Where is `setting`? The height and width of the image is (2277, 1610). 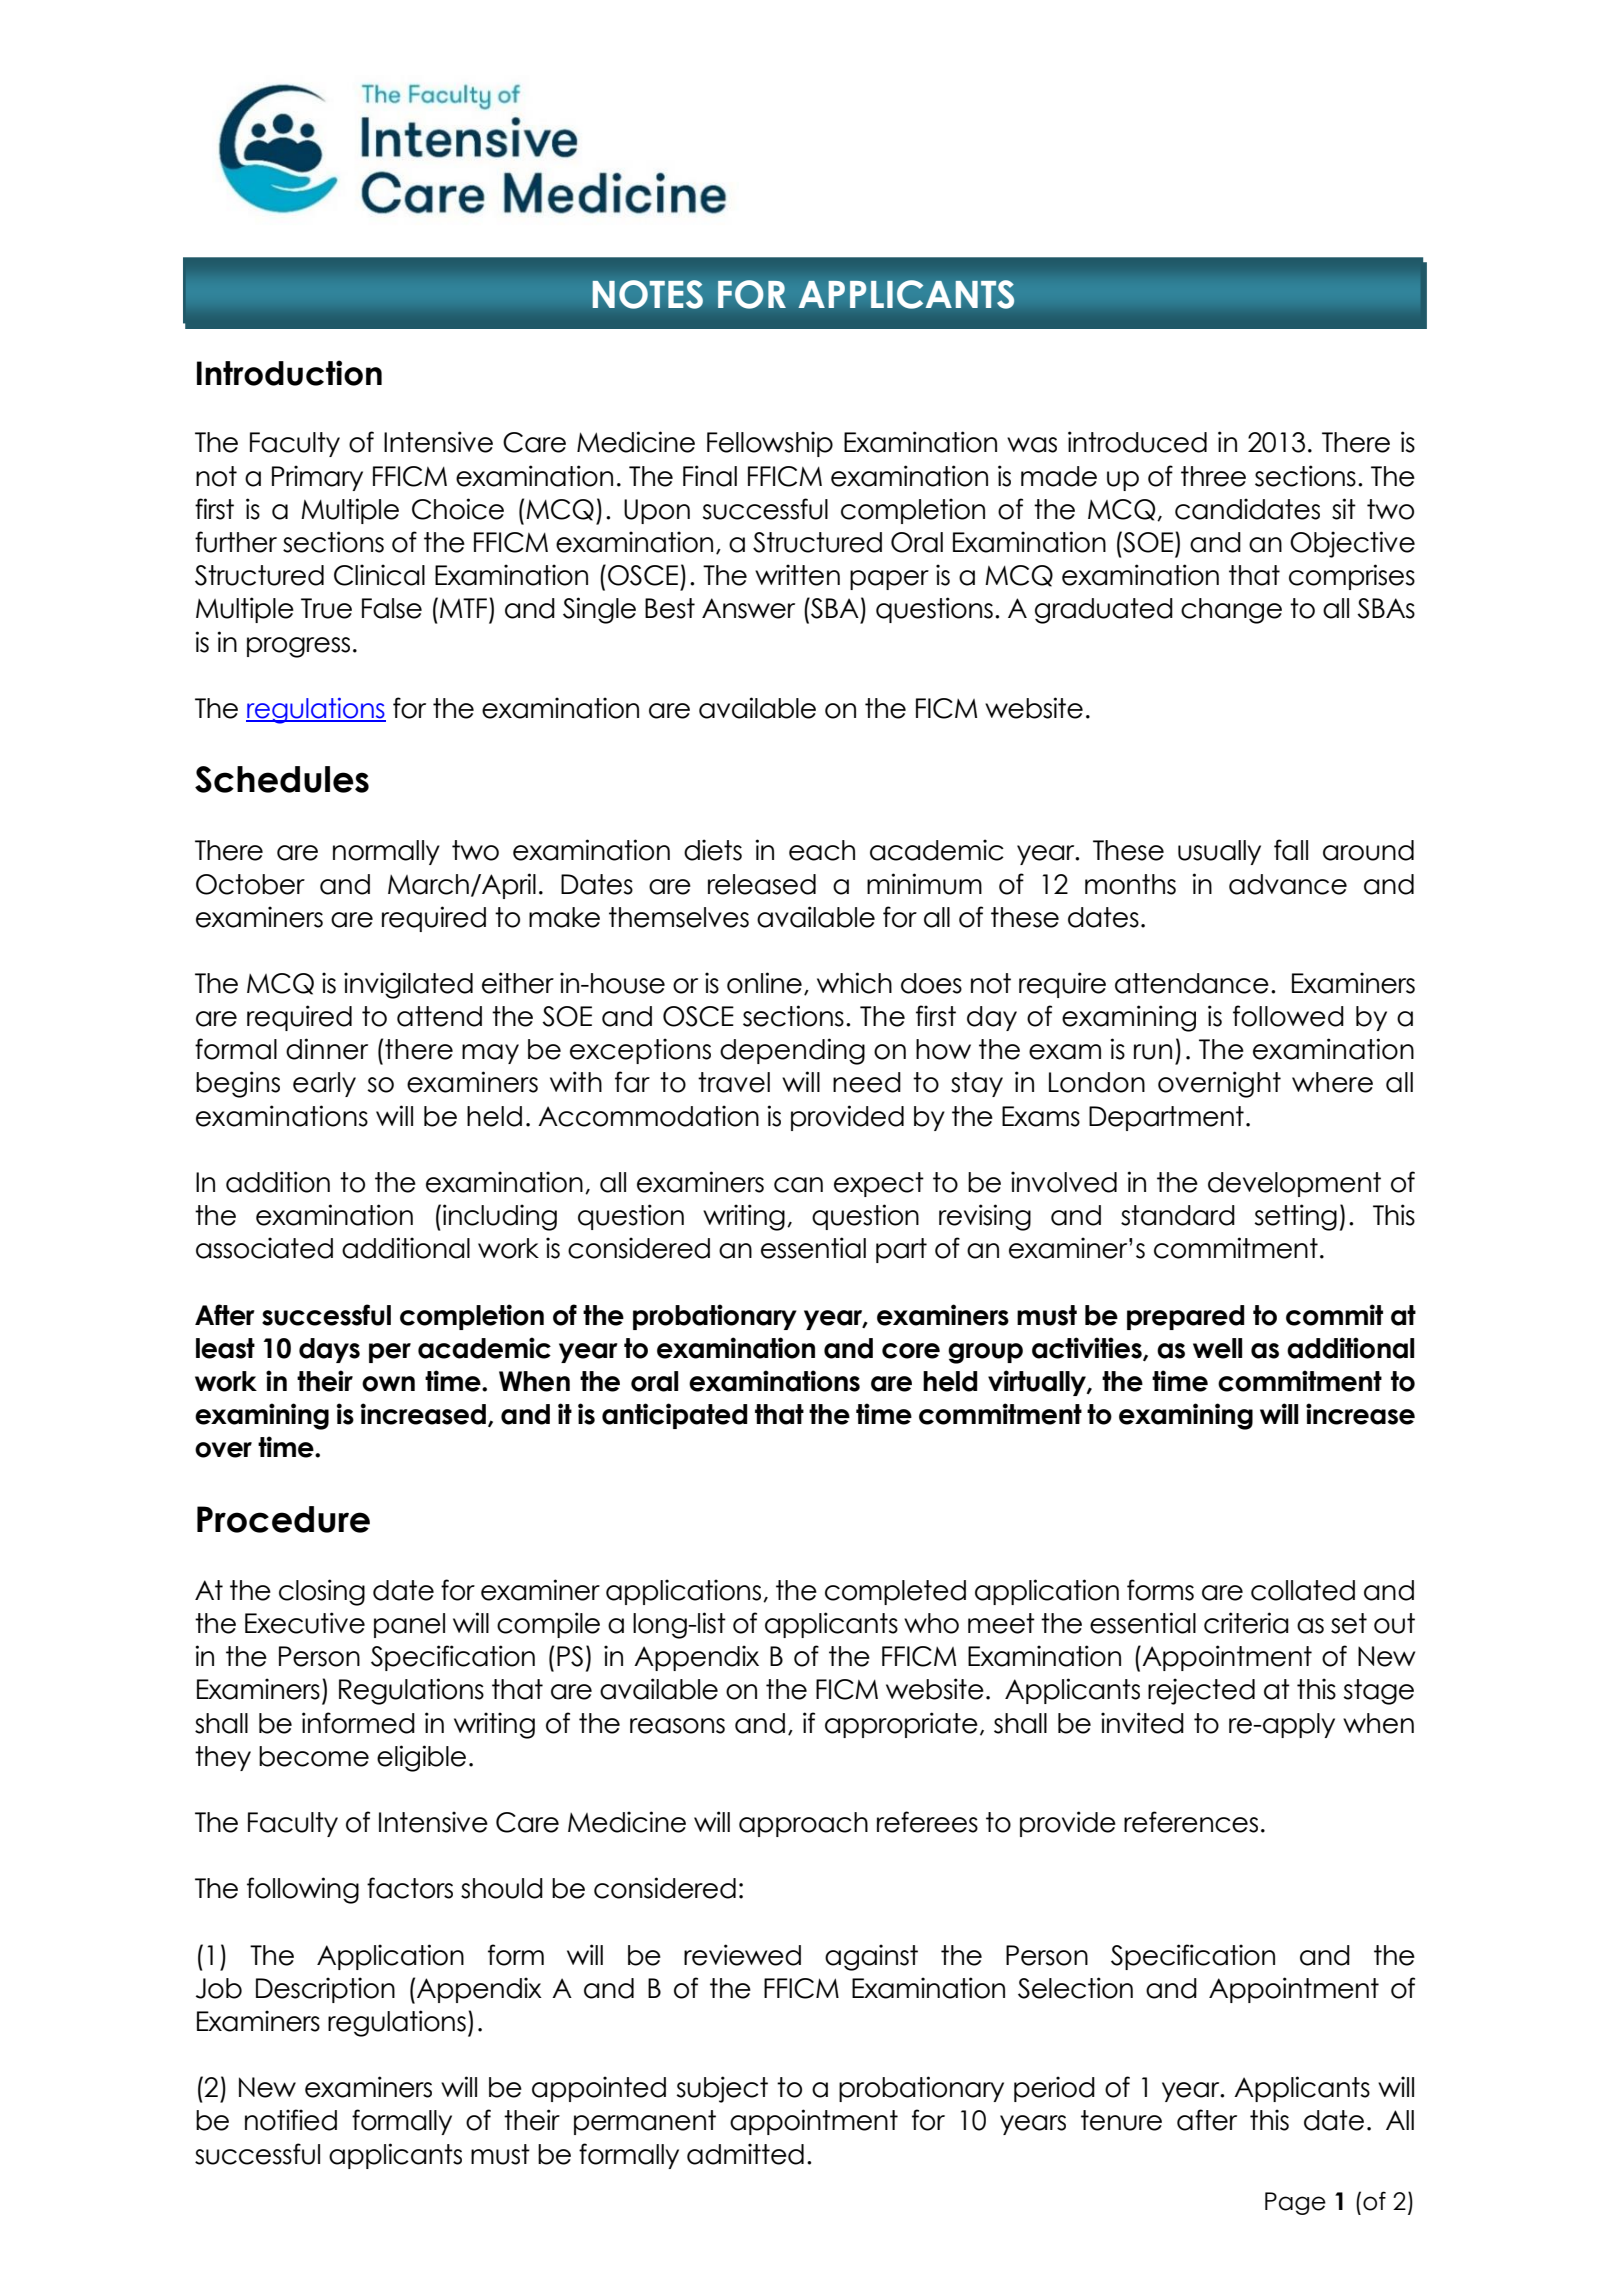 setting is located at coordinates (1295, 1217).
